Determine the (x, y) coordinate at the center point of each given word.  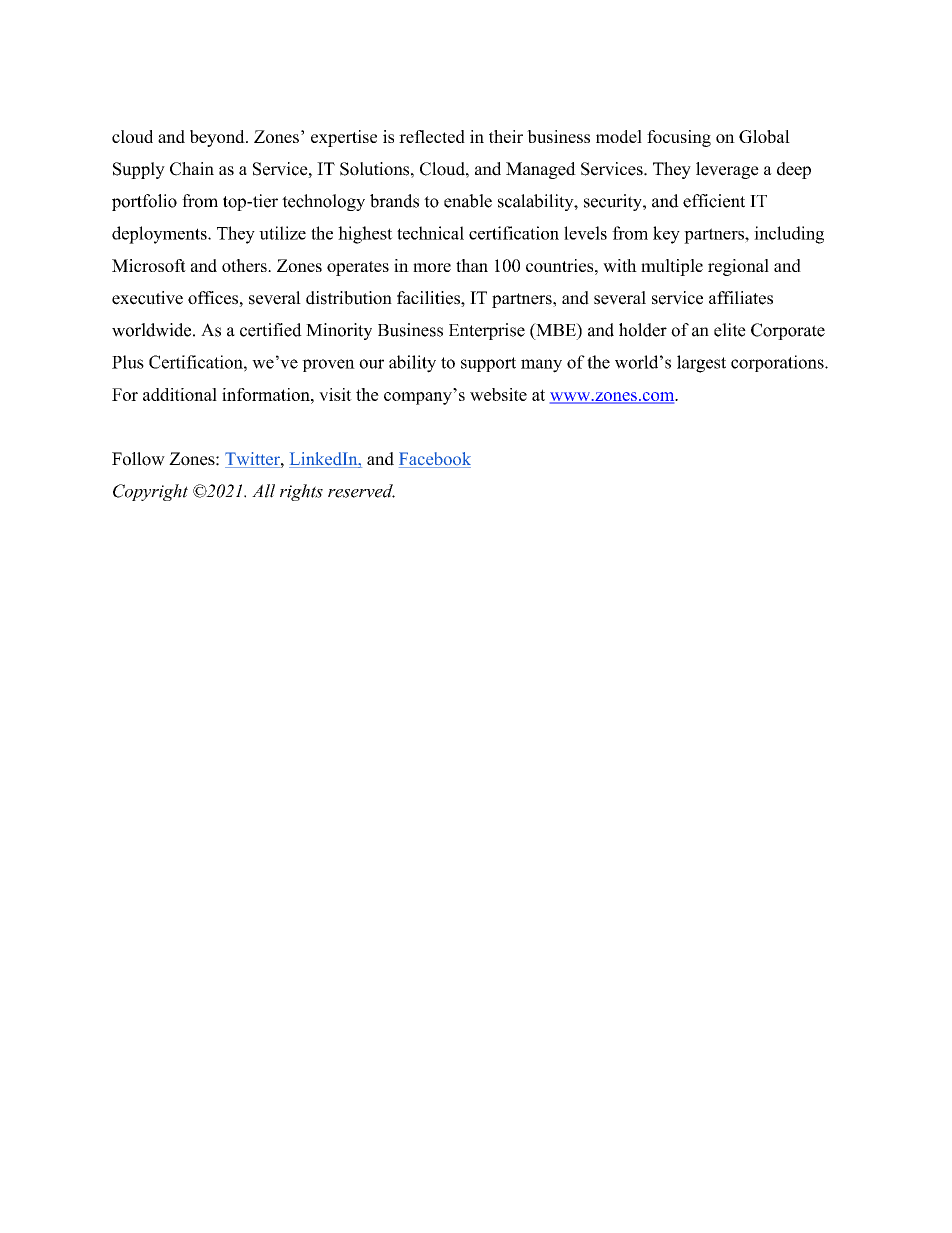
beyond (218, 138)
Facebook (435, 460)
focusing (679, 138)
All (263, 491)
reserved (361, 491)
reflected (432, 136)
